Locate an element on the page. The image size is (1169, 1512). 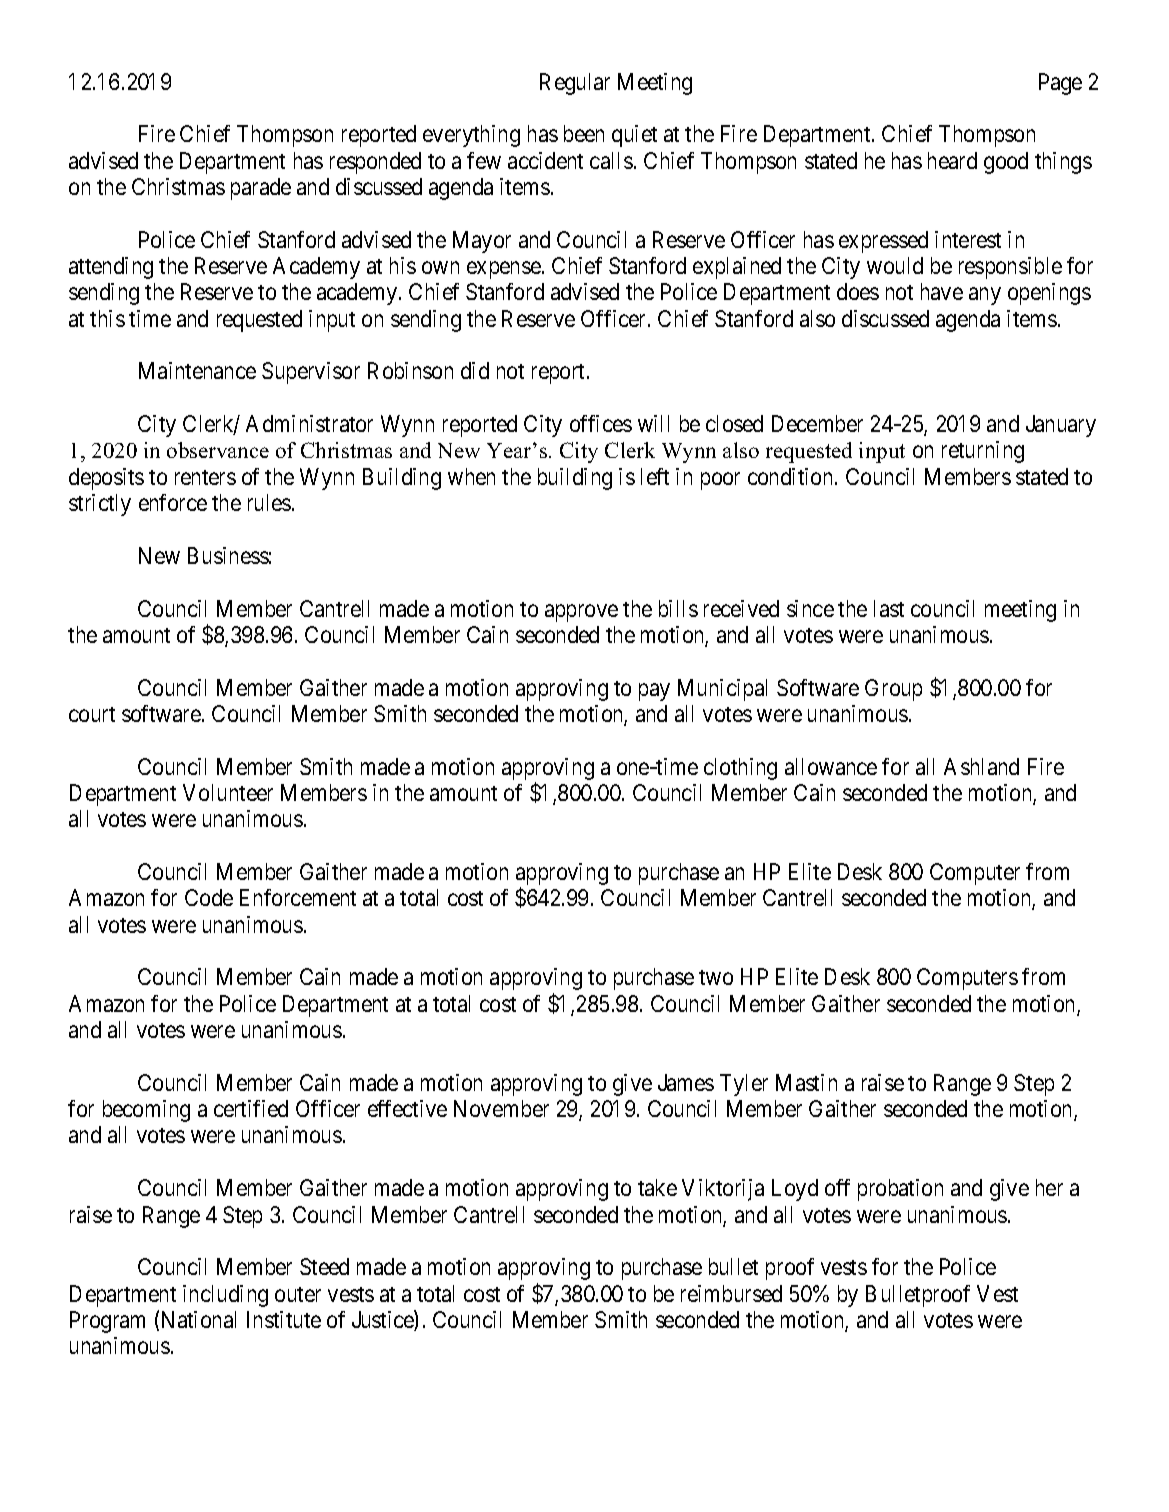
probation is located at coordinates (900, 1190).
